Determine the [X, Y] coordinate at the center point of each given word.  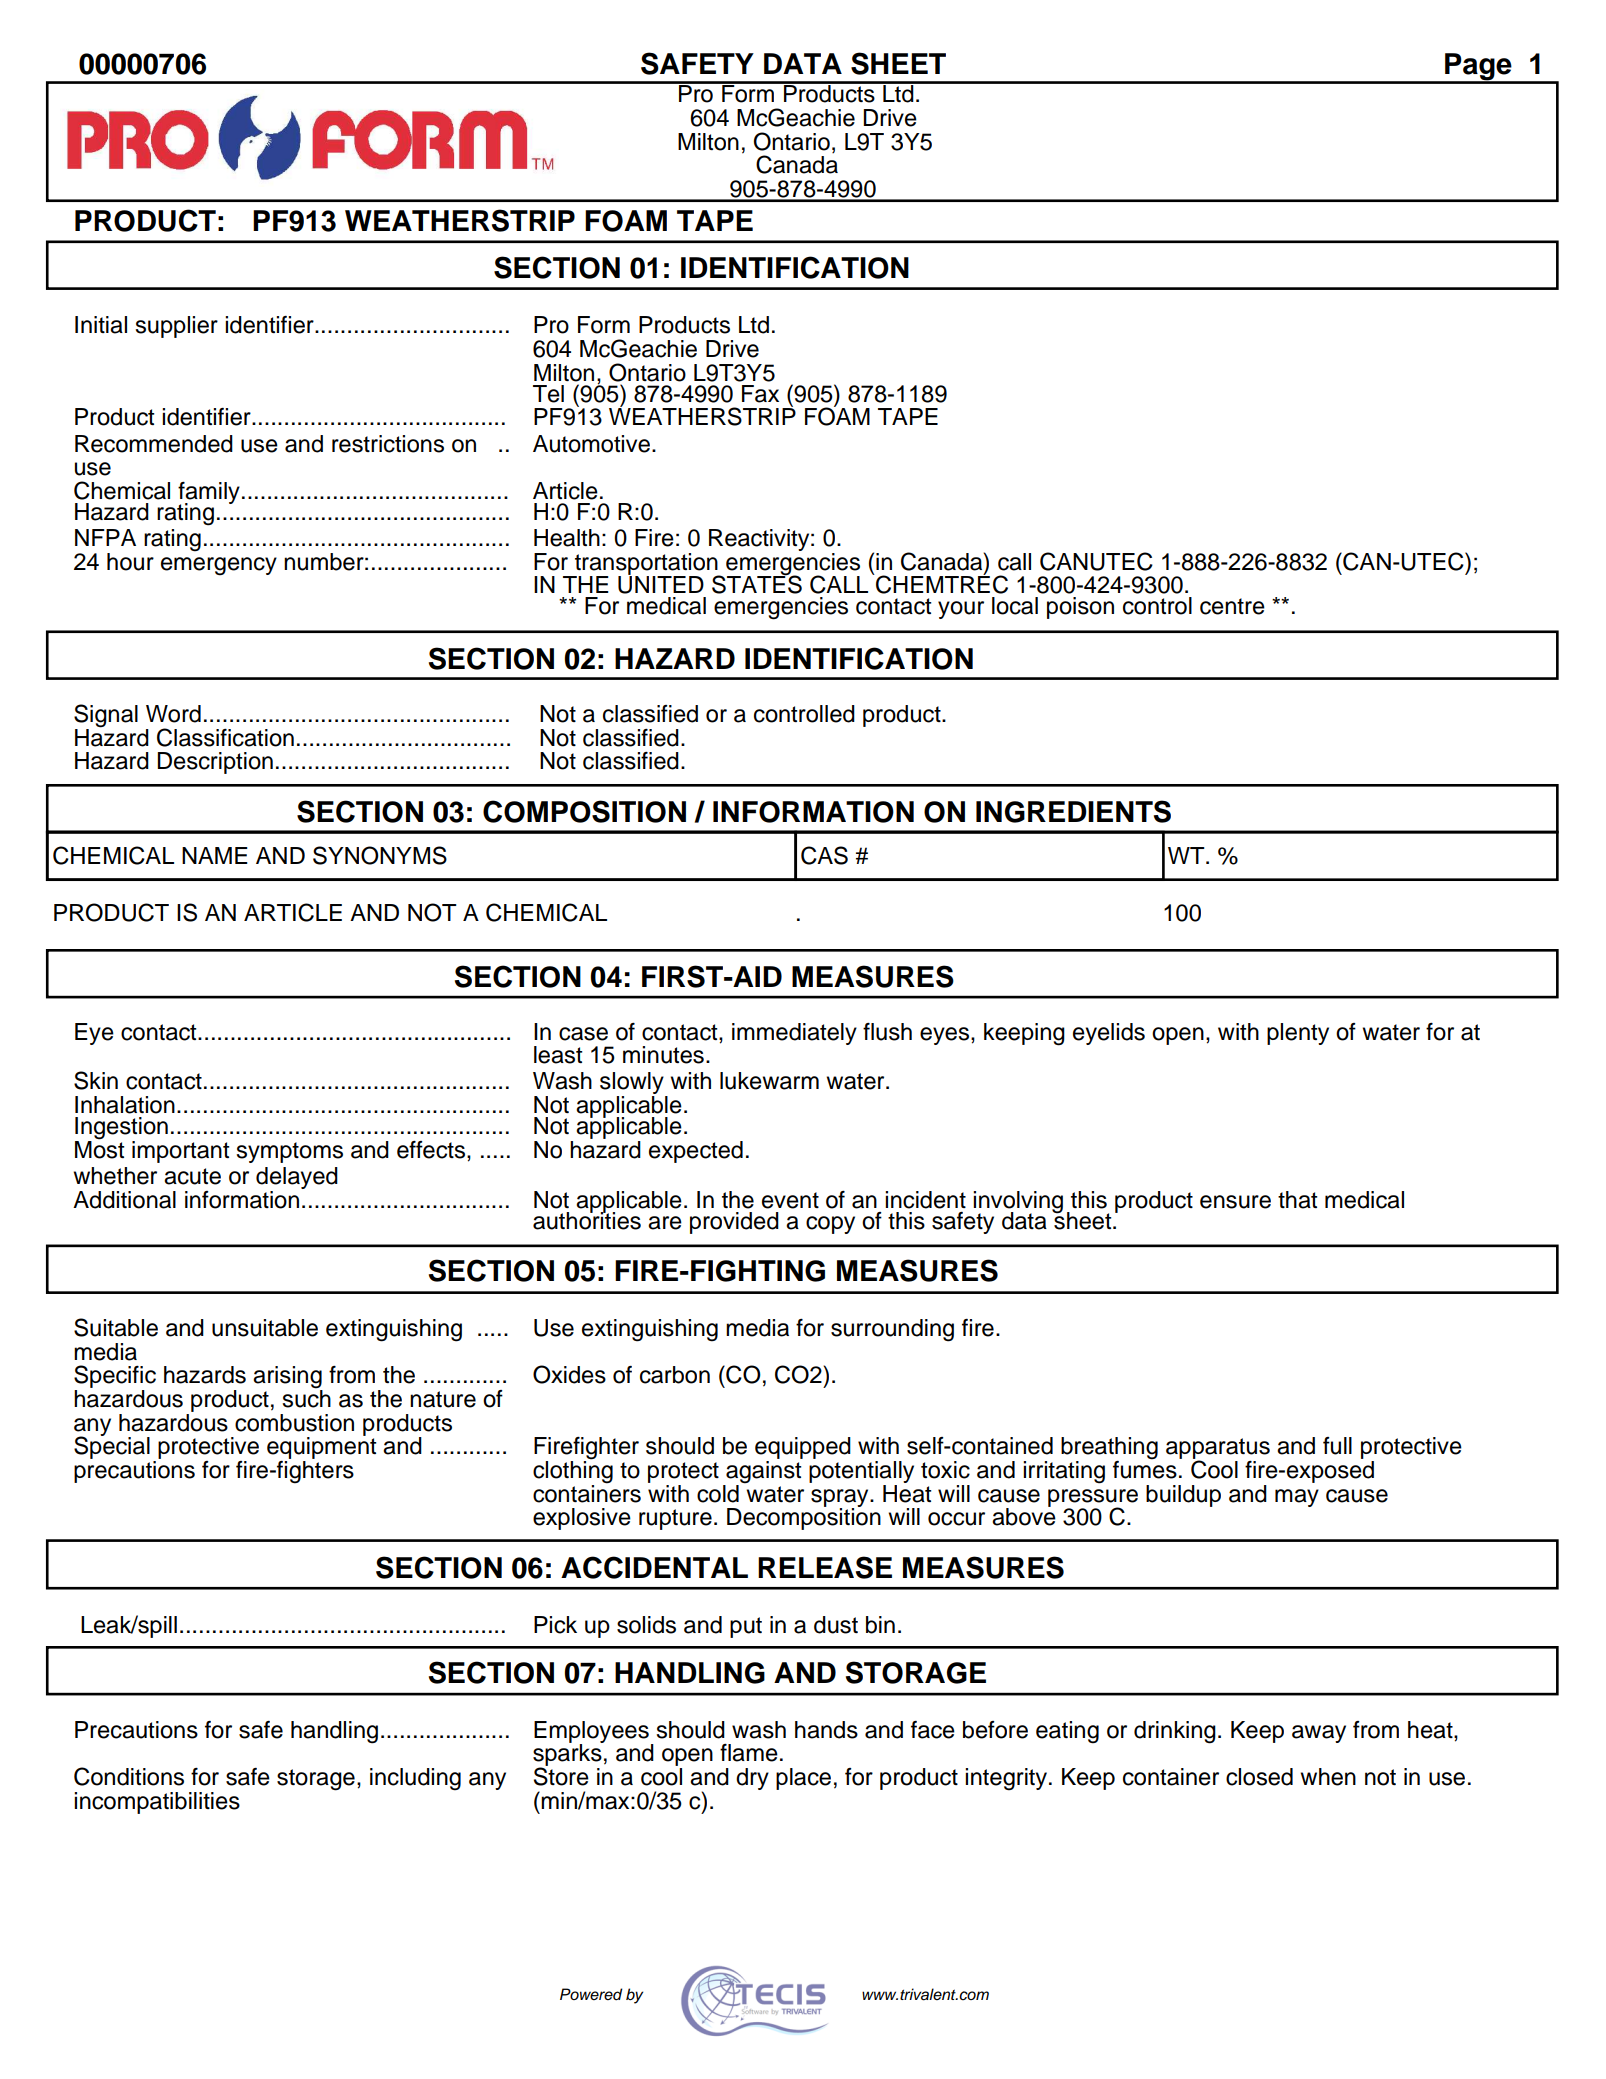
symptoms [289, 1152]
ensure [1235, 1202]
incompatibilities [157, 1803]
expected [696, 1152]
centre [1232, 606]
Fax [760, 394]
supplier [176, 327]
